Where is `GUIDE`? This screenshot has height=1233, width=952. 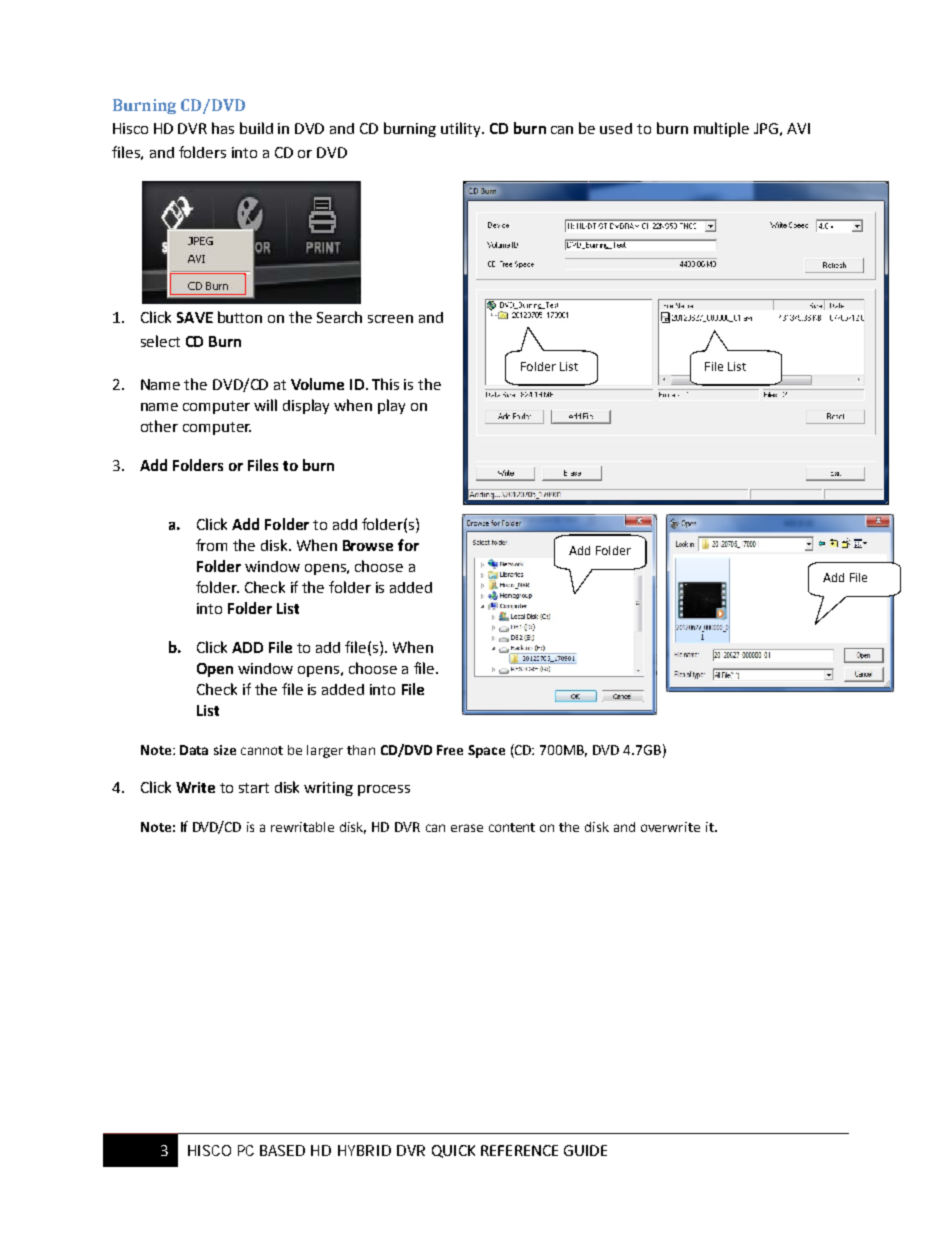
GUIDE is located at coordinates (585, 1150).
